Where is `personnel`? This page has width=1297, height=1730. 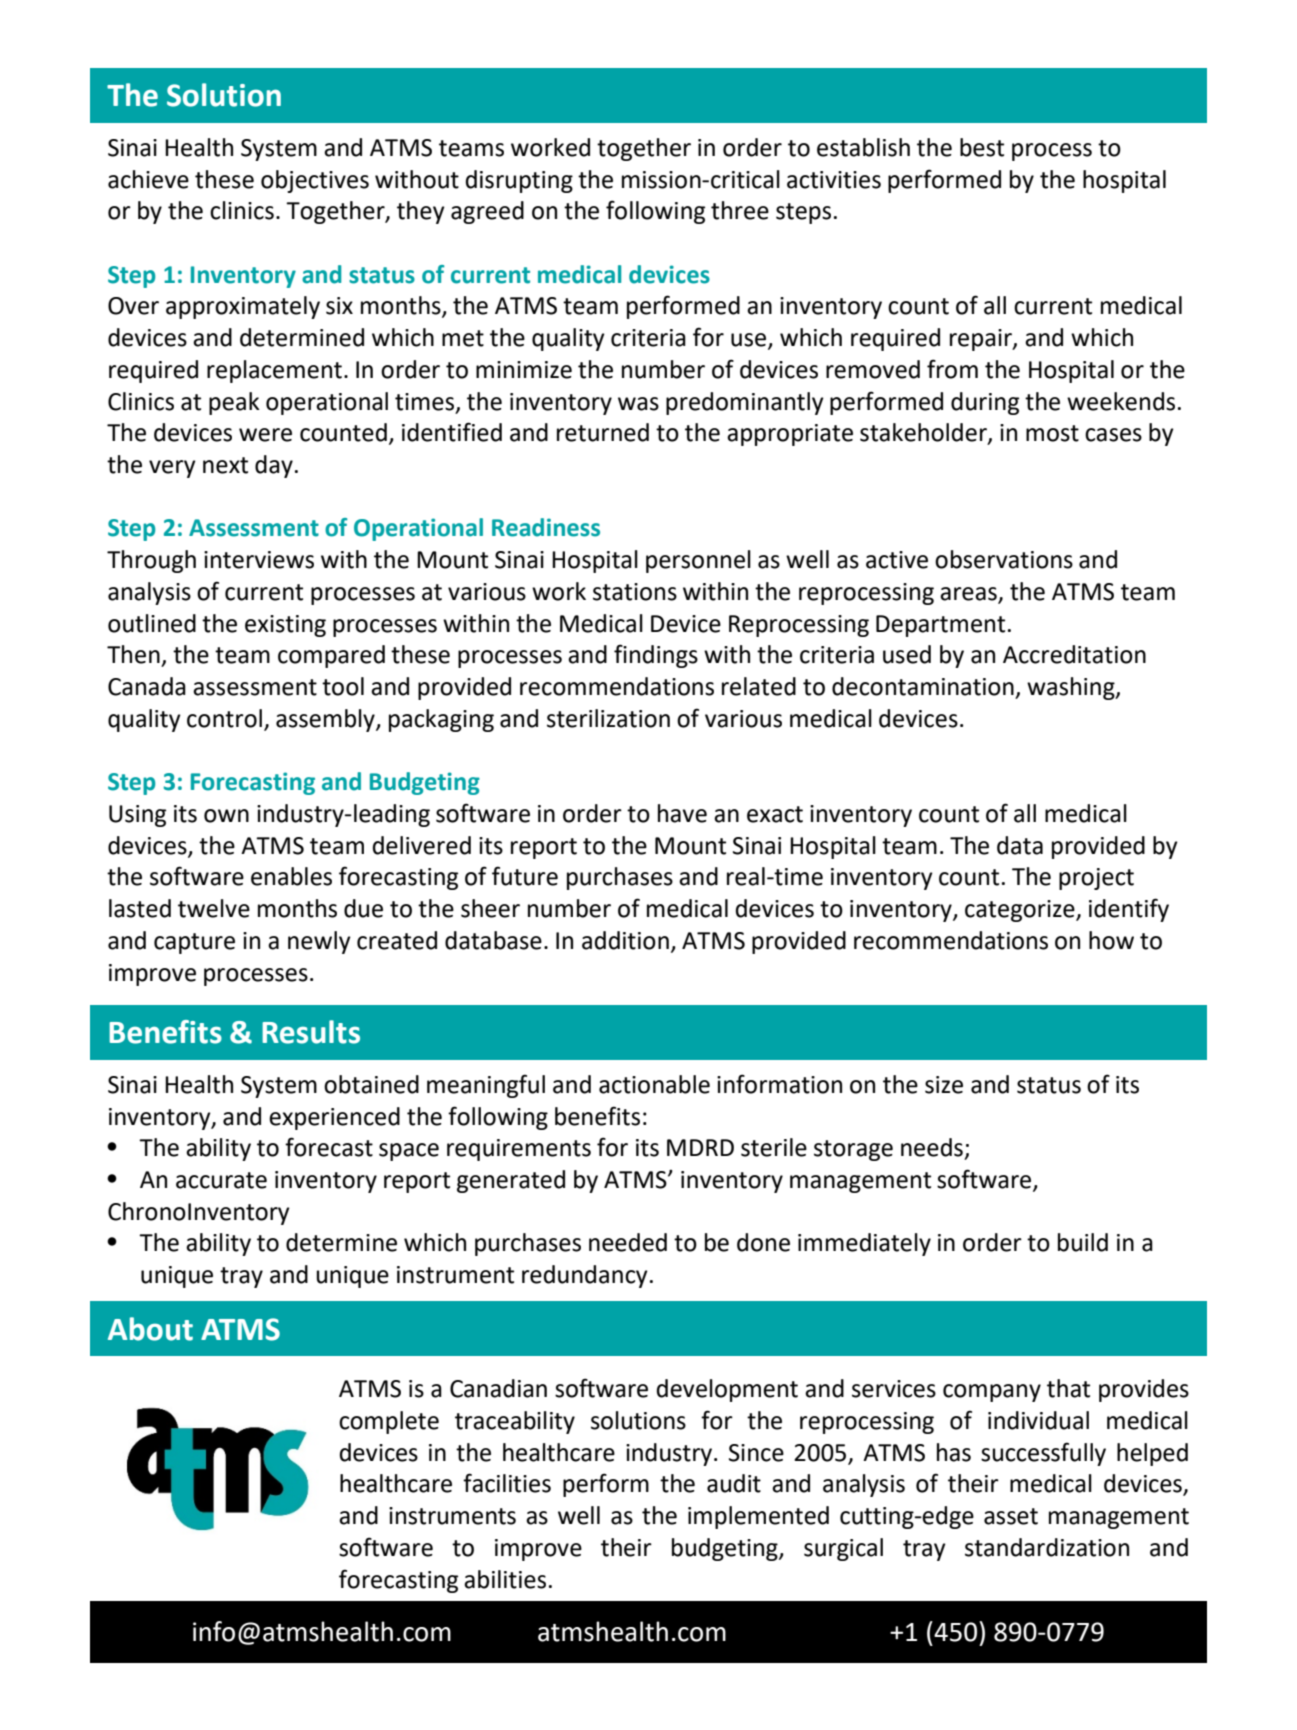
personnel is located at coordinates (698, 561).
